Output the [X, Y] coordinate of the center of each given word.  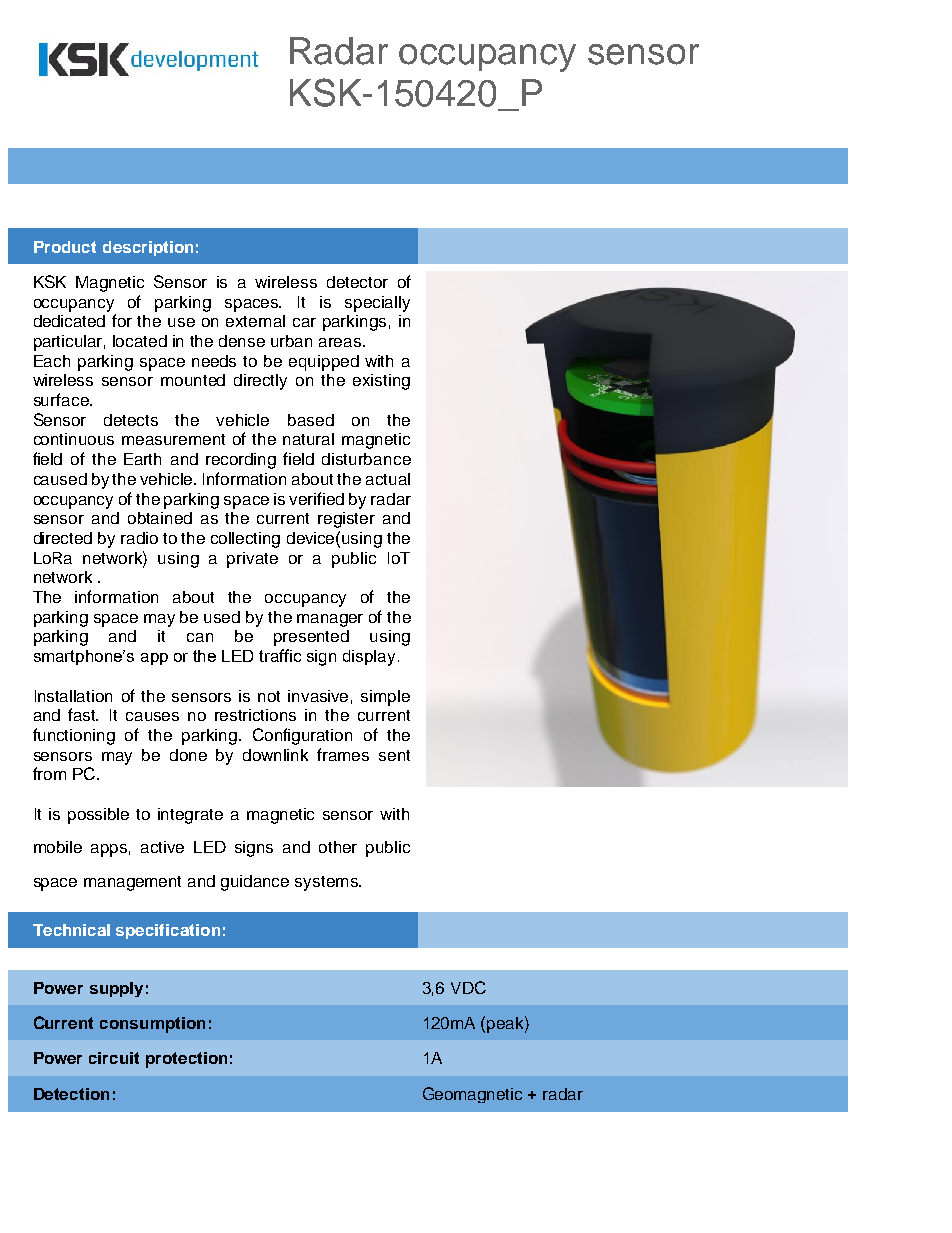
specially [377, 304]
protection [186, 1060]
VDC [468, 987]
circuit [114, 1058]
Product [65, 247]
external [255, 321]
